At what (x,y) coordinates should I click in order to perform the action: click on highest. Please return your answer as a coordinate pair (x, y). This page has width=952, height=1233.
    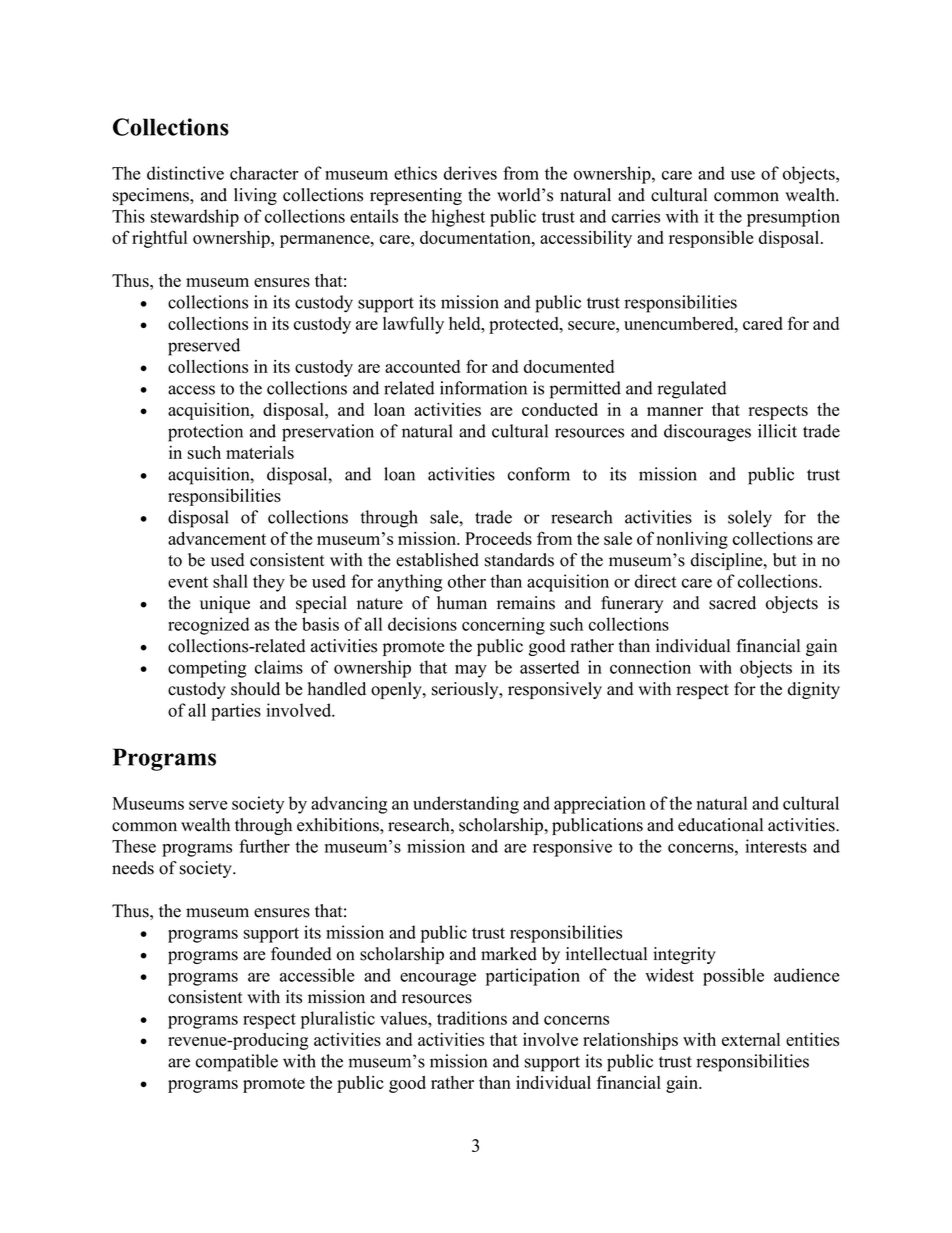
    Looking at the image, I should click on (458, 218).
